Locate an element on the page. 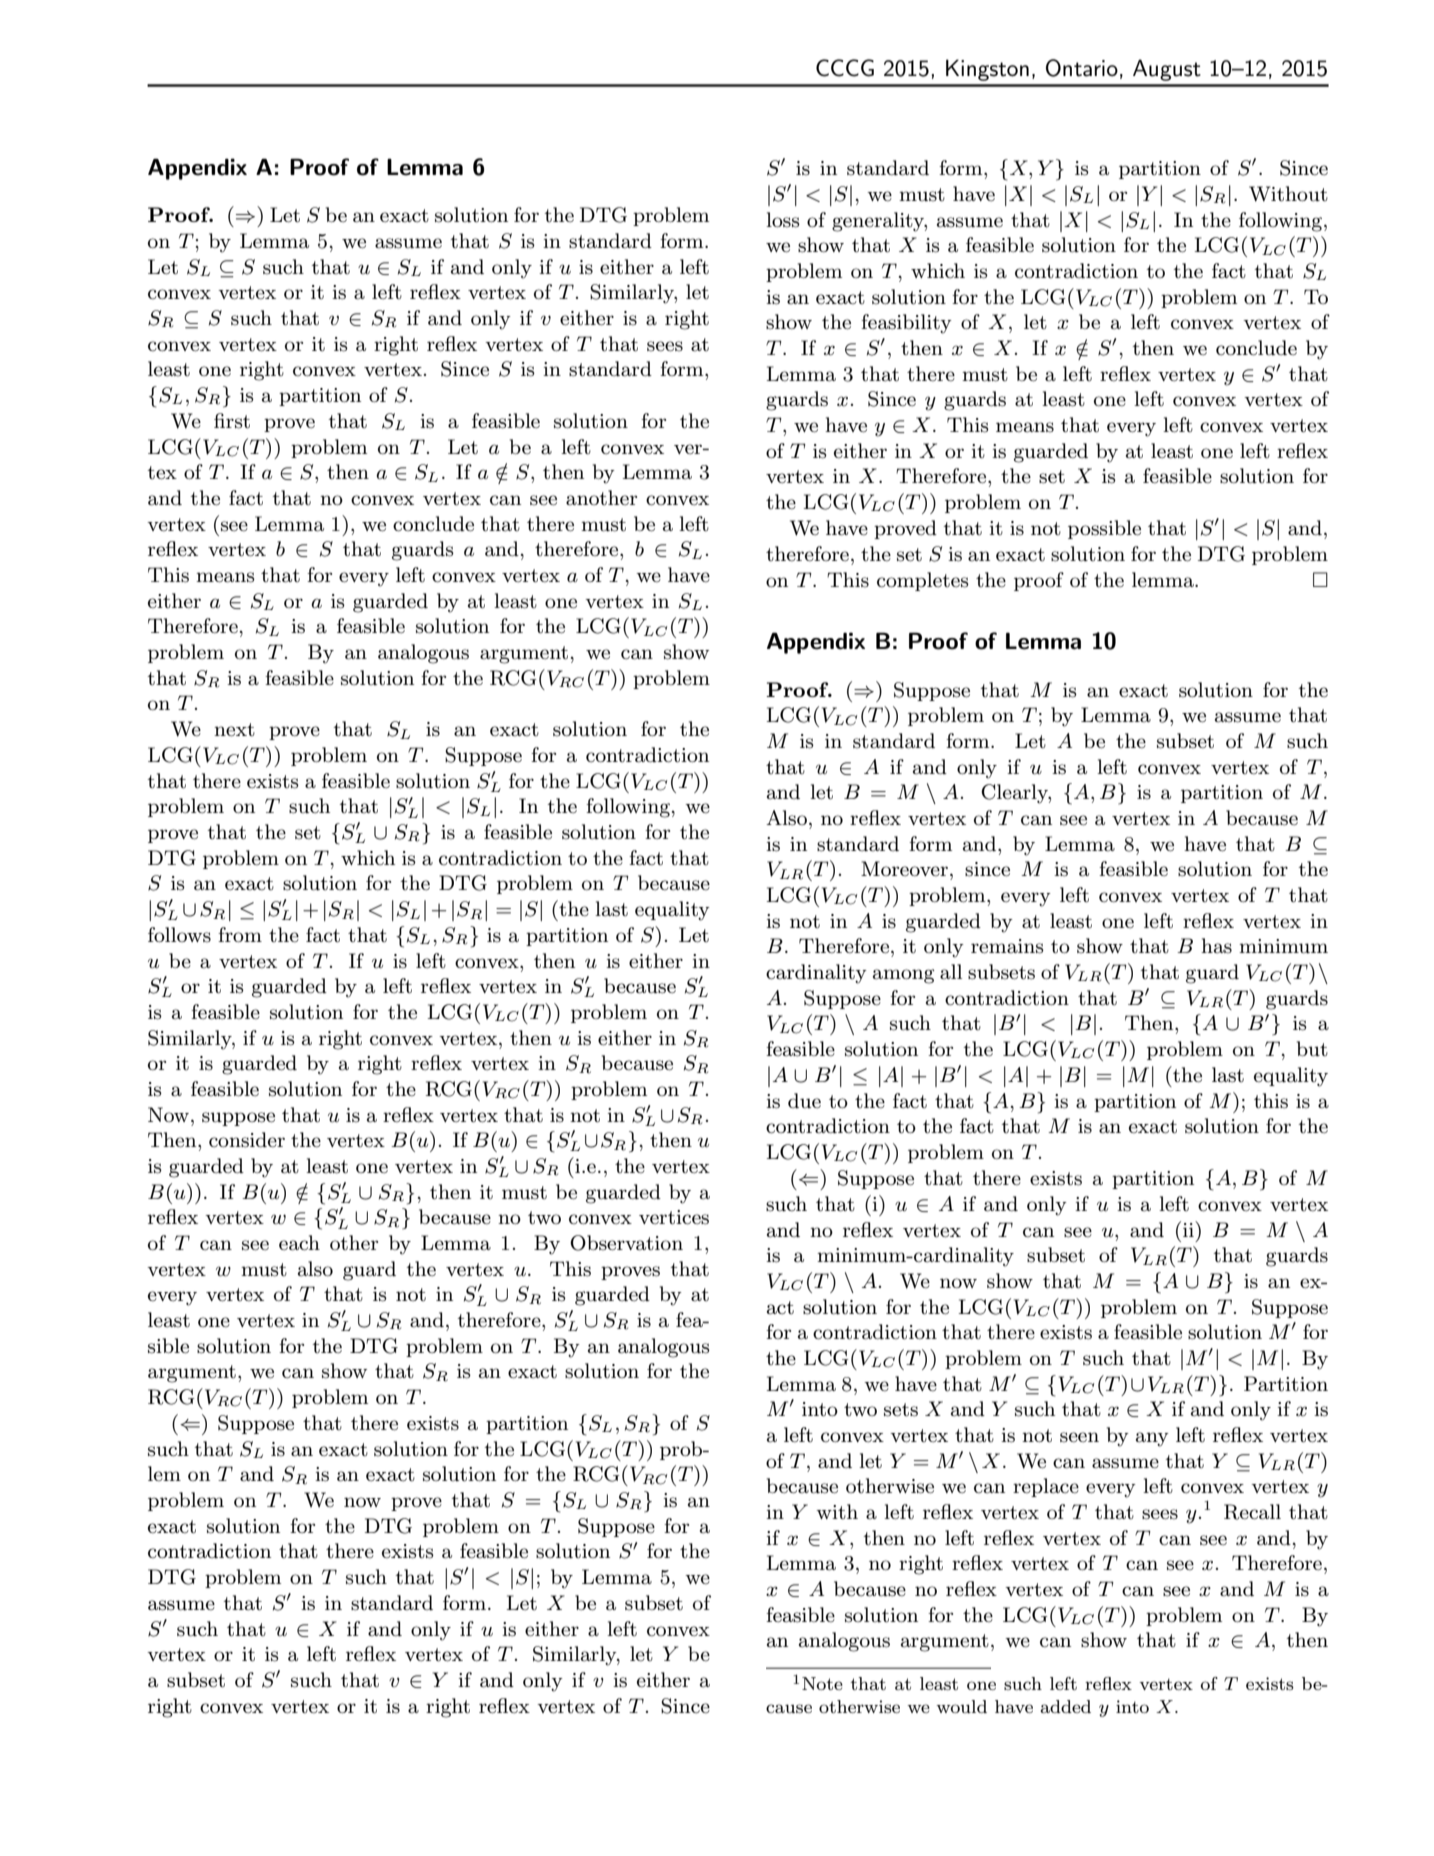 The image size is (1434, 1856). August is located at coordinates (1167, 70).
